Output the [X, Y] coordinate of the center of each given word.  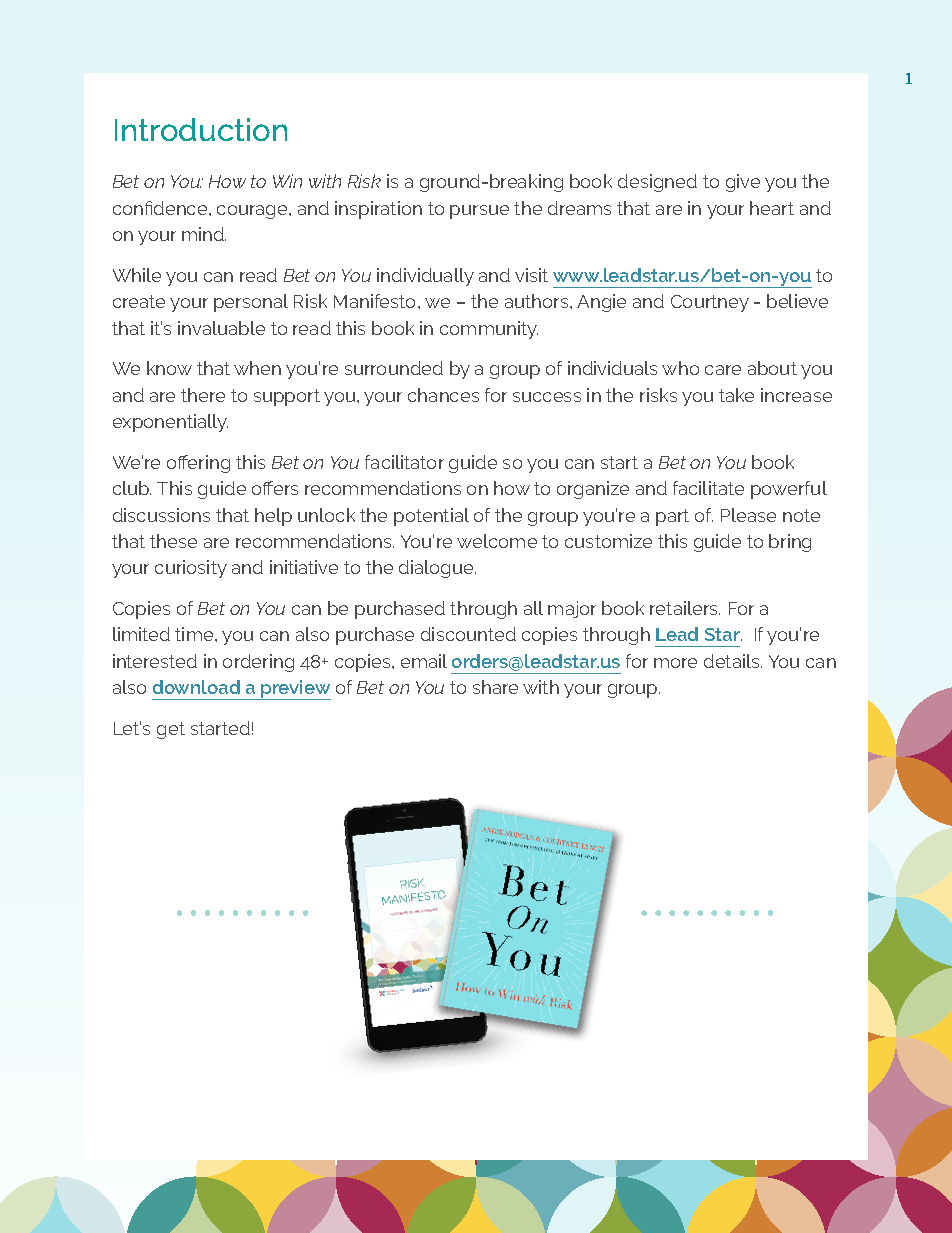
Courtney [710, 303]
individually [425, 277]
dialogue [437, 569]
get [171, 730]
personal [251, 303]
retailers [685, 608]
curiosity [191, 569]
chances [443, 395]
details [733, 661]
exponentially [170, 423]
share [495, 687]
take [736, 395]
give [743, 183]
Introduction [201, 129]
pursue [479, 212]
